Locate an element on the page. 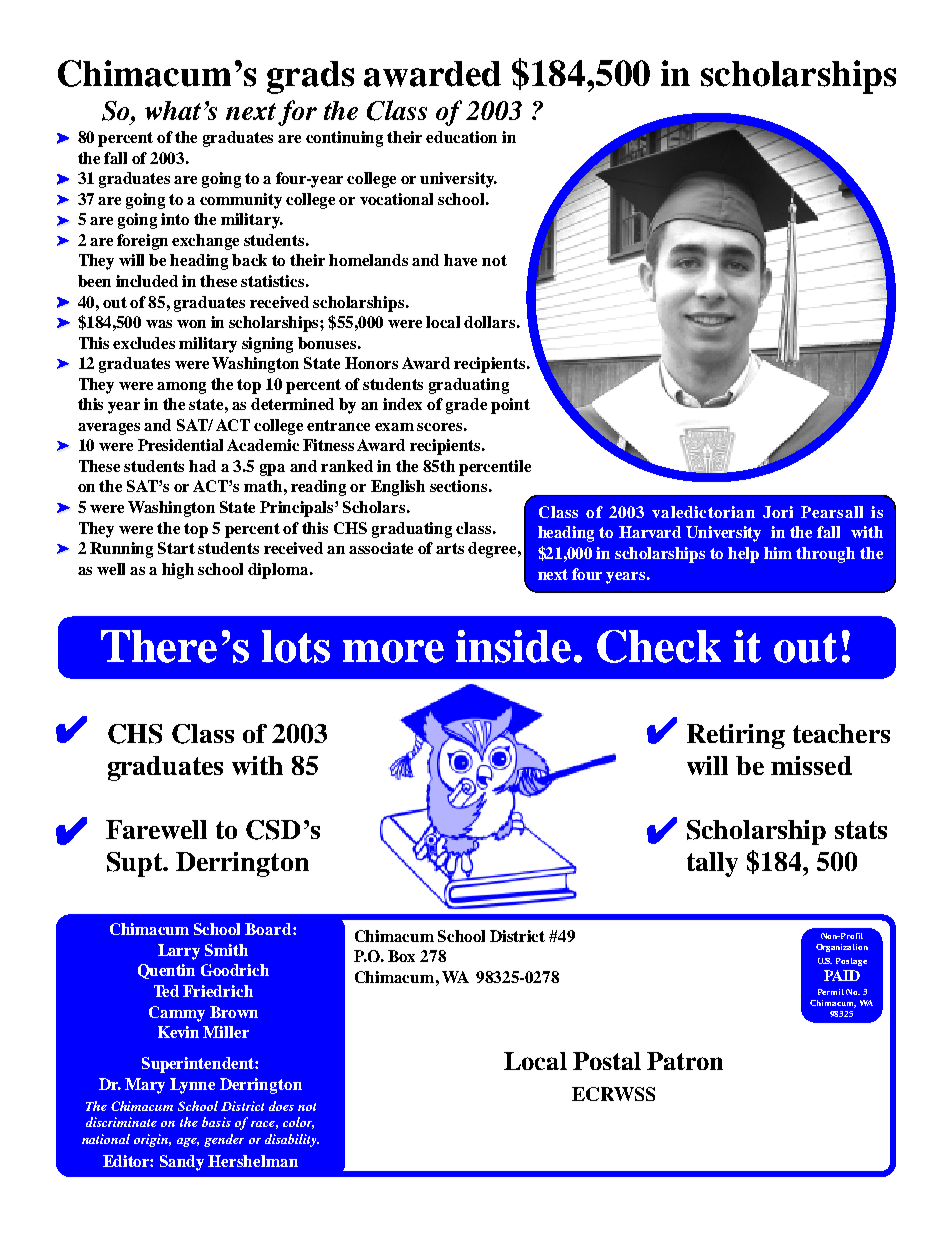  have is located at coordinates (460, 260).
